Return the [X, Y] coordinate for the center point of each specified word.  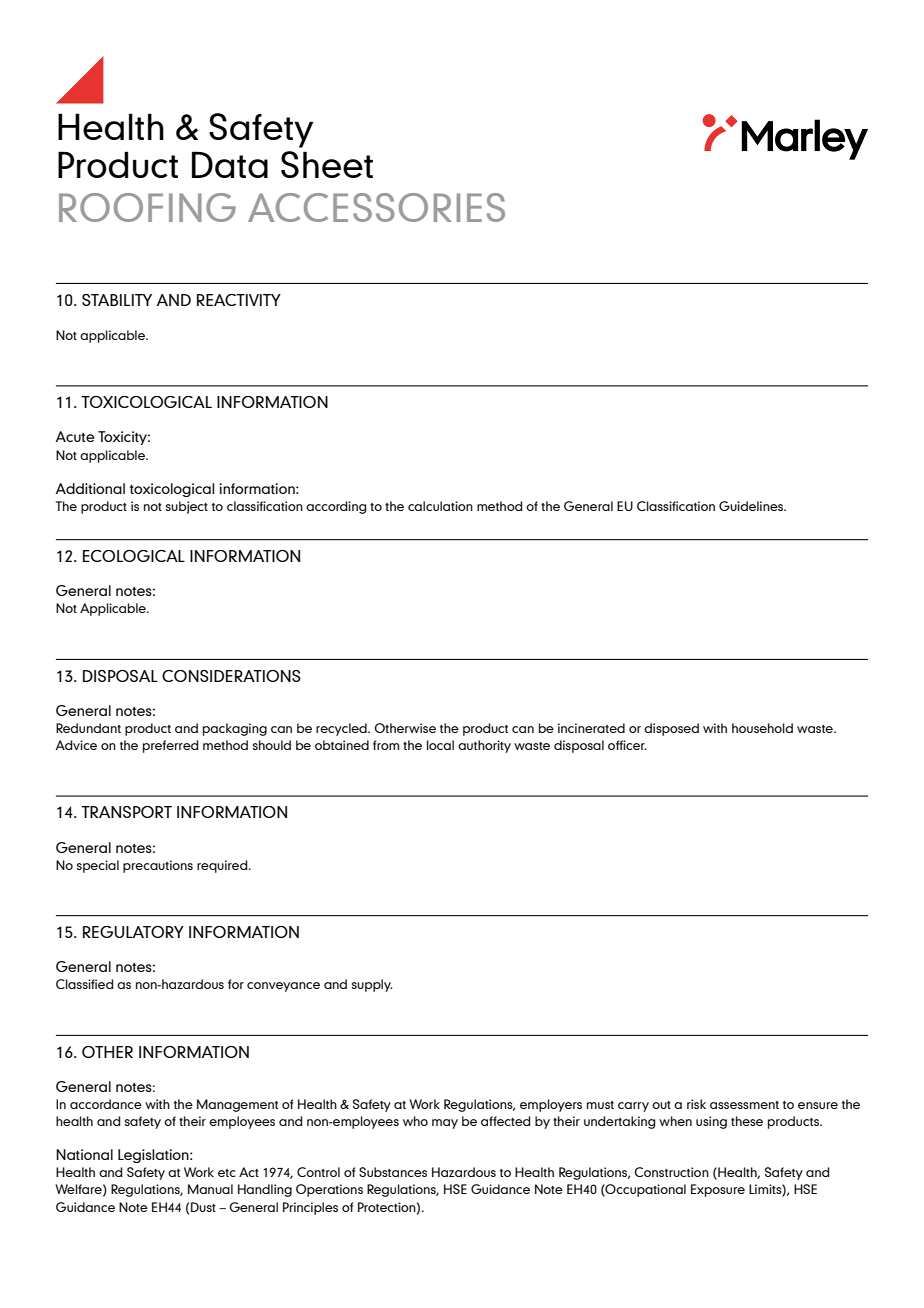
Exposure [718, 1190]
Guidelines [752, 506]
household [762, 728]
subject [187, 507]
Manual [210, 1189]
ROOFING [147, 207]
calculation [440, 506]
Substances [393, 1172]
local [440, 745]
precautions [158, 866]
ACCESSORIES [376, 207]
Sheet [327, 164]
